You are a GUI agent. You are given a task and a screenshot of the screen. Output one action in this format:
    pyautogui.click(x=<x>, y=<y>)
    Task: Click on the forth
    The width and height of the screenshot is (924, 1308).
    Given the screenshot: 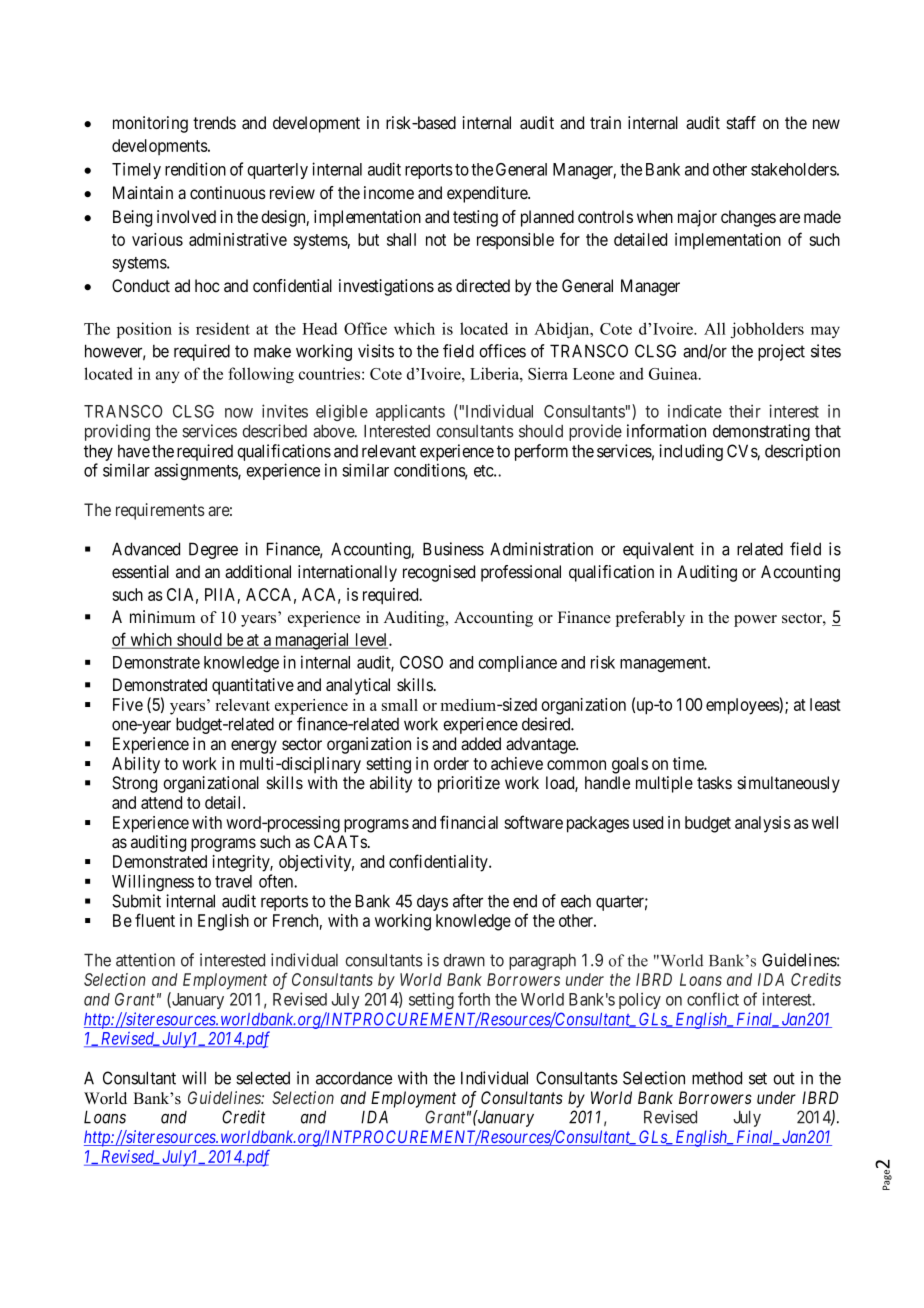 What is the action you would take?
    pyautogui.click(x=474, y=999)
